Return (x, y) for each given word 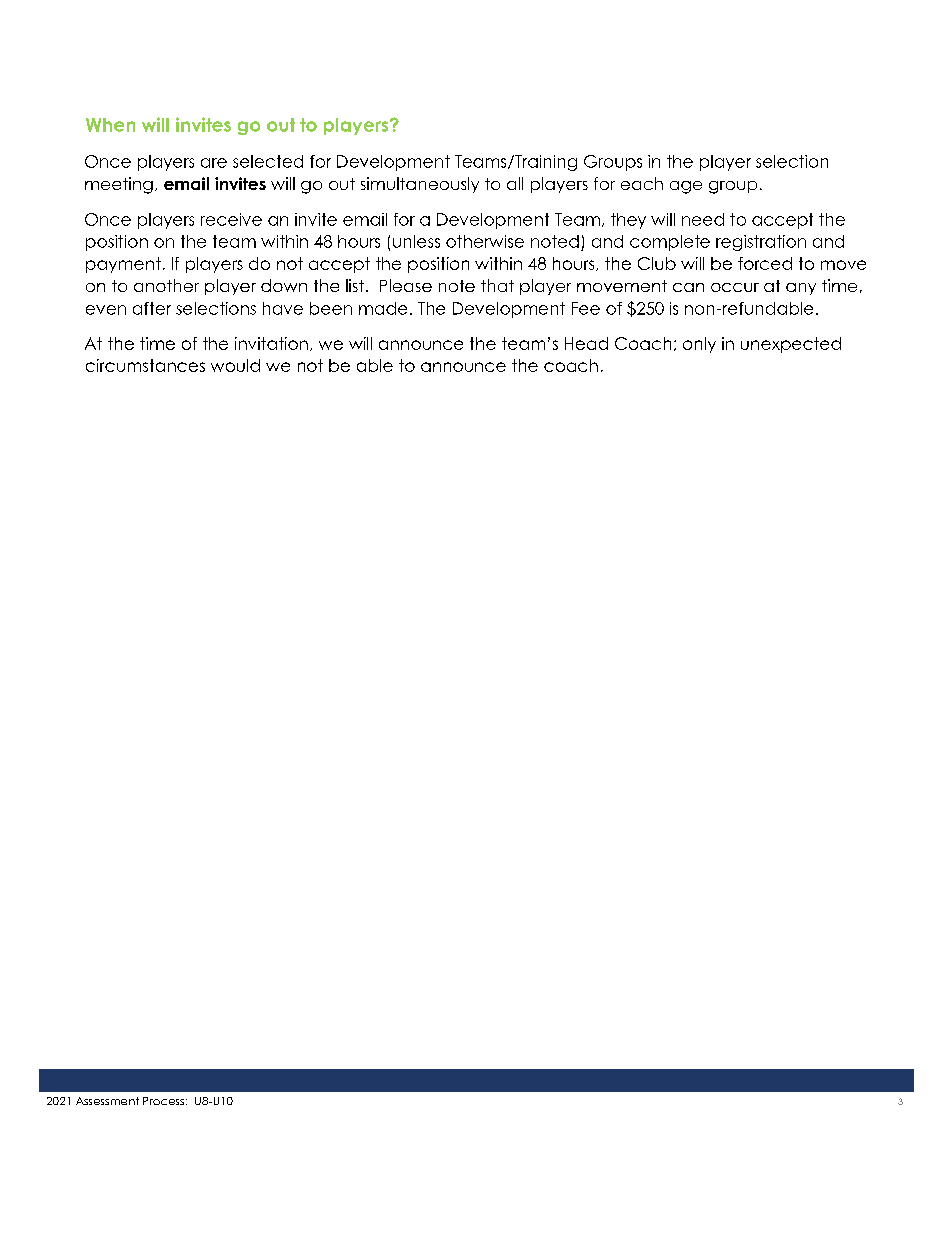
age (686, 187)
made (383, 308)
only (699, 345)
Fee (586, 308)
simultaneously (420, 185)
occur (735, 287)
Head (586, 343)
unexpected (791, 345)
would (235, 365)
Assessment (107, 1101)
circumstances (145, 365)
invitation (271, 343)
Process (163, 1101)
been (331, 308)
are (214, 163)
